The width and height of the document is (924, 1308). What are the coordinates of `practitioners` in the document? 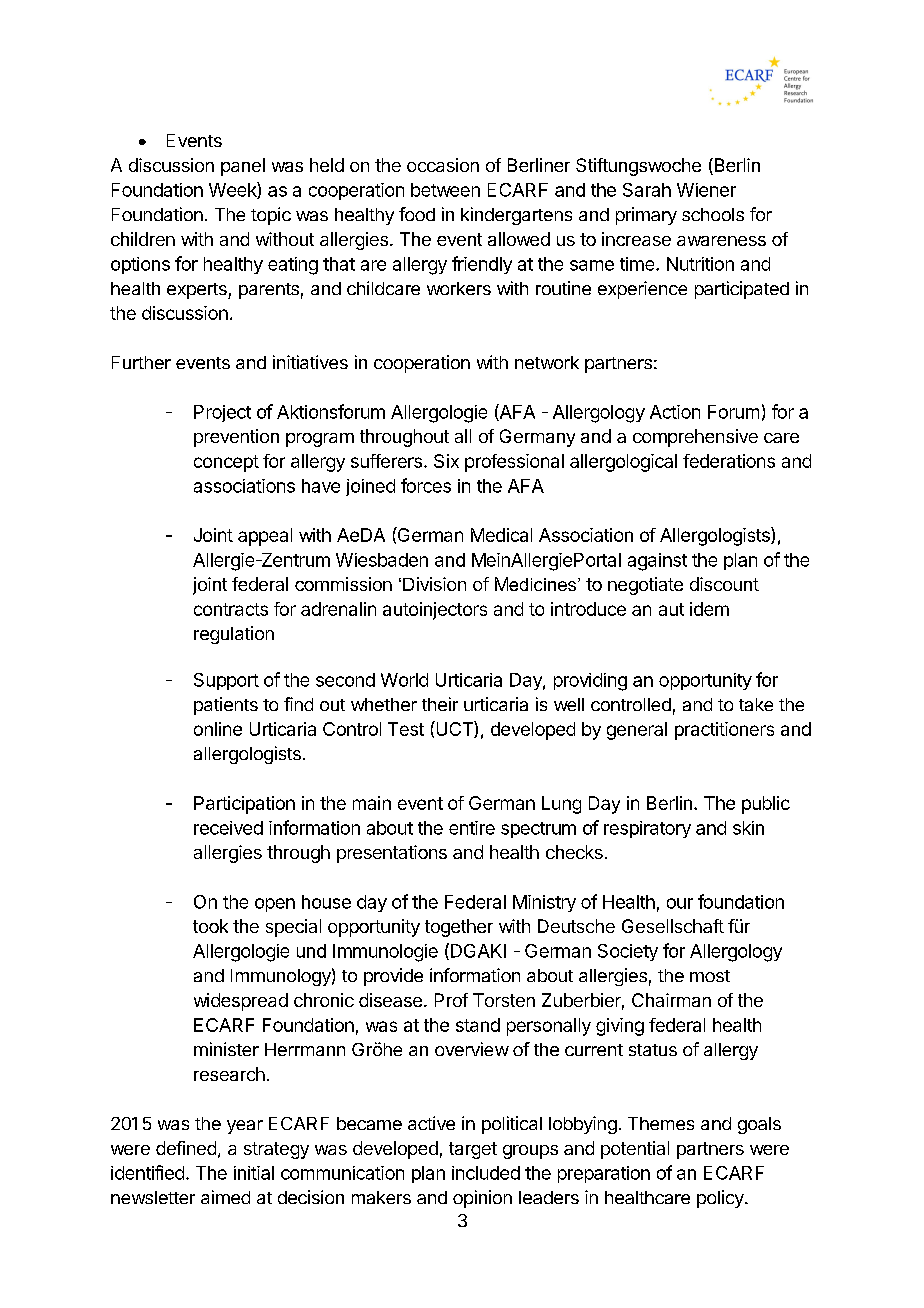 It's located at (724, 731).
